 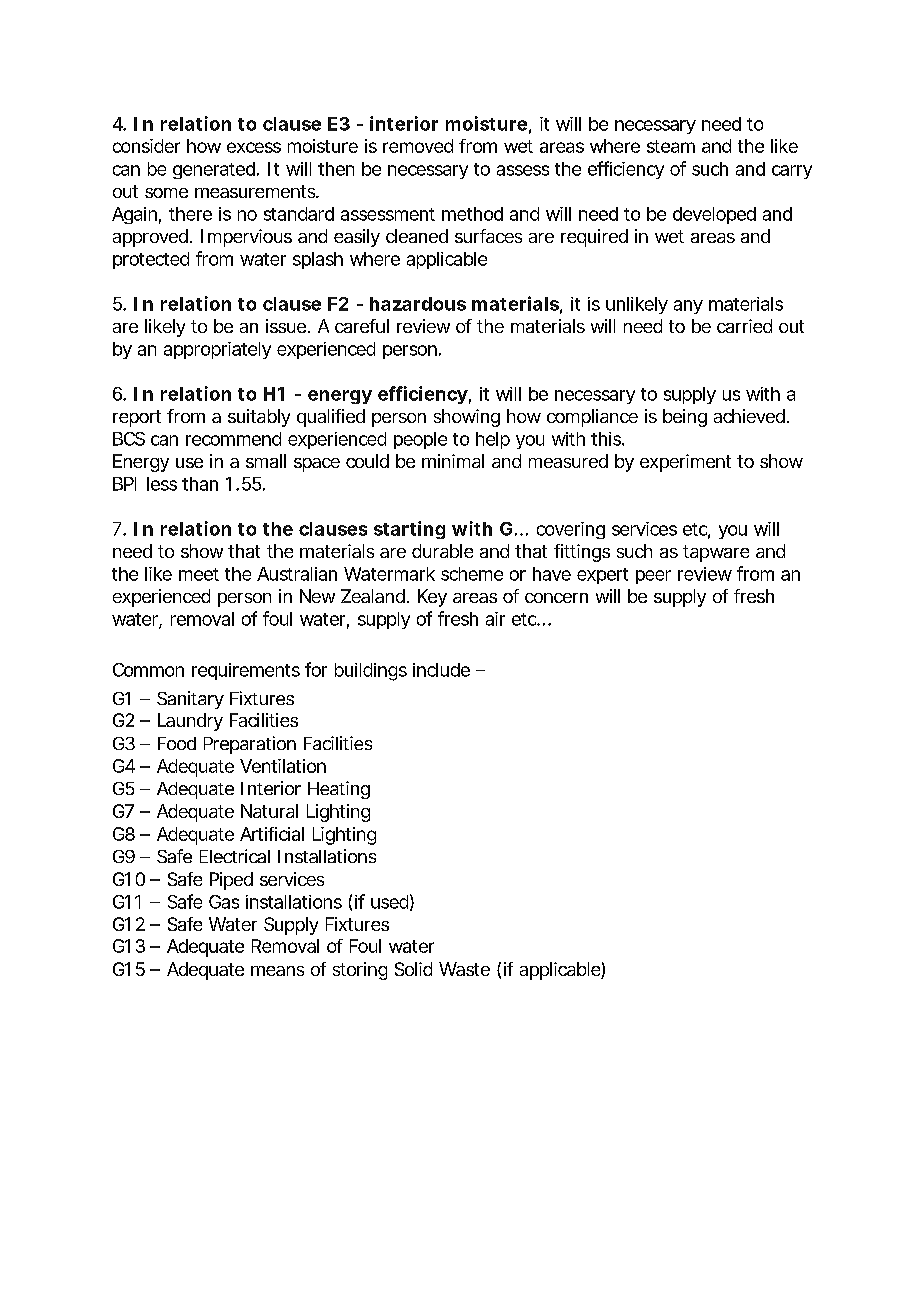 What do you see at coordinates (214, 170) in the image?
I see `generated` at bounding box center [214, 170].
